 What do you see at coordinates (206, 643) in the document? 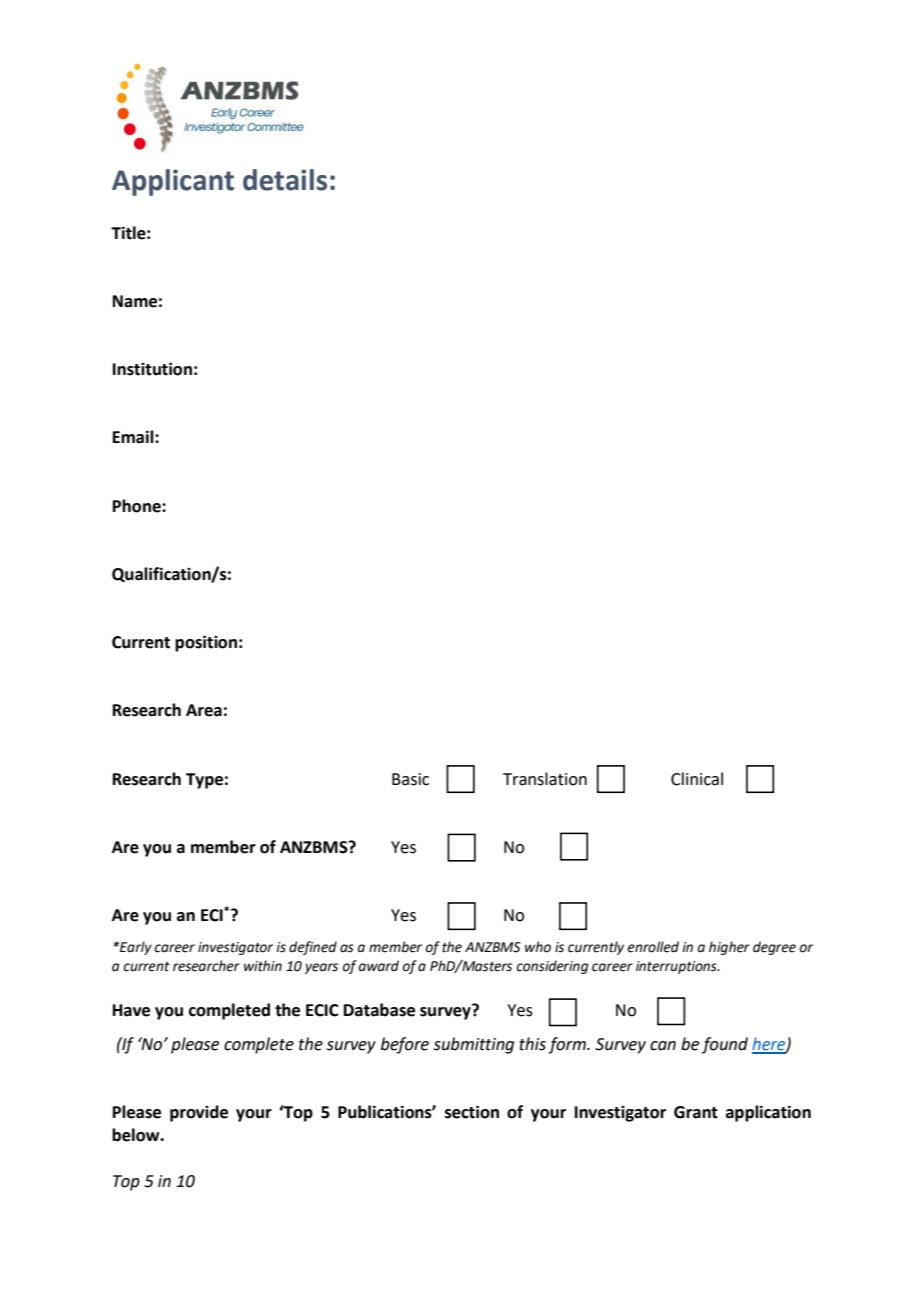
I see `position` at bounding box center [206, 643].
